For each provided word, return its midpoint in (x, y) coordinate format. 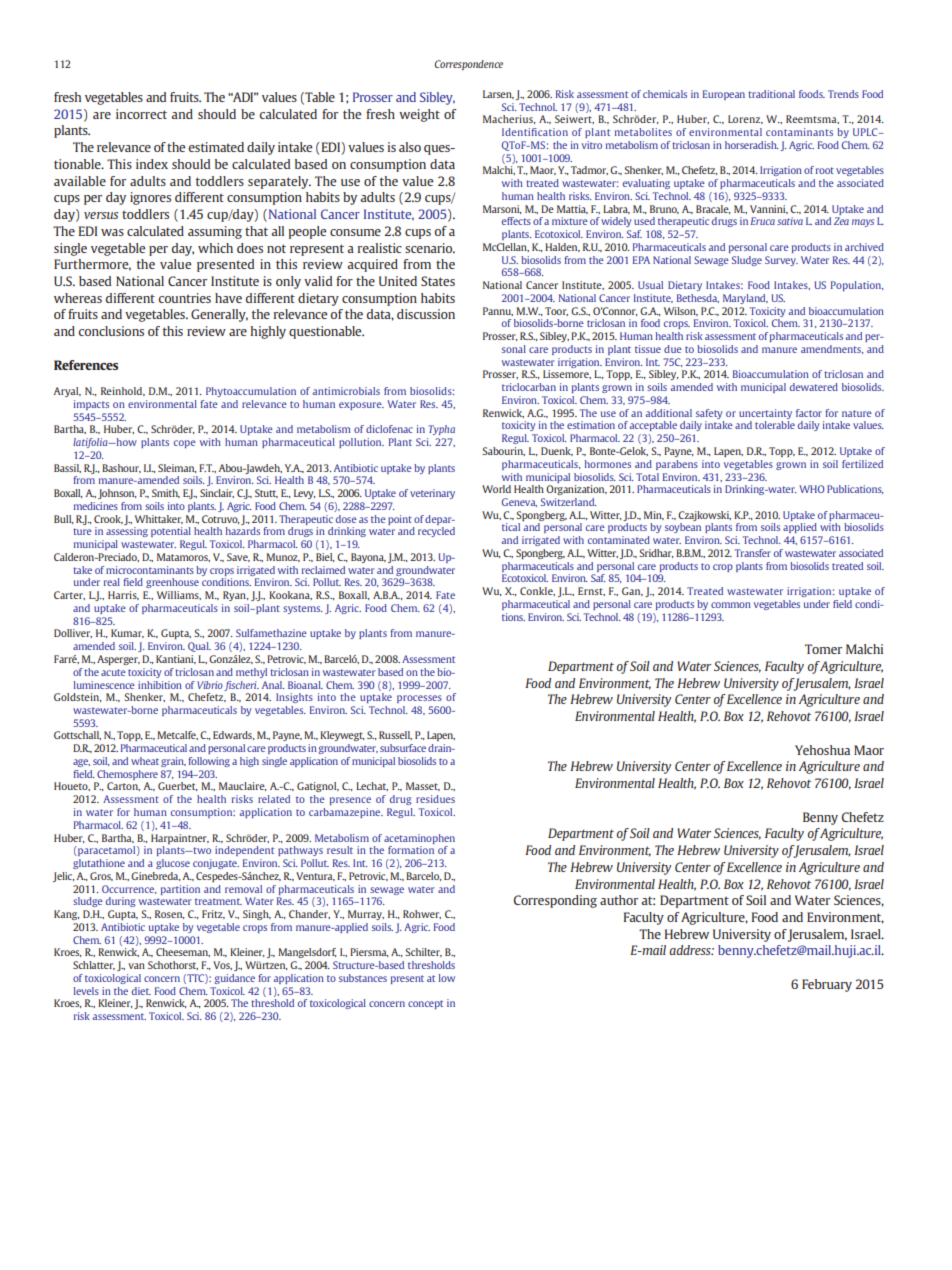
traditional (771, 94)
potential (171, 532)
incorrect (141, 114)
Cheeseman (183, 952)
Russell (395, 735)
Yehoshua (822, 750)
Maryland (745, 299)
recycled (436, 532)
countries (185, 298)
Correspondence (469, 65)
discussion (426, 314)
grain (173, 762)
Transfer (753, 553)
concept (425, 1004)
